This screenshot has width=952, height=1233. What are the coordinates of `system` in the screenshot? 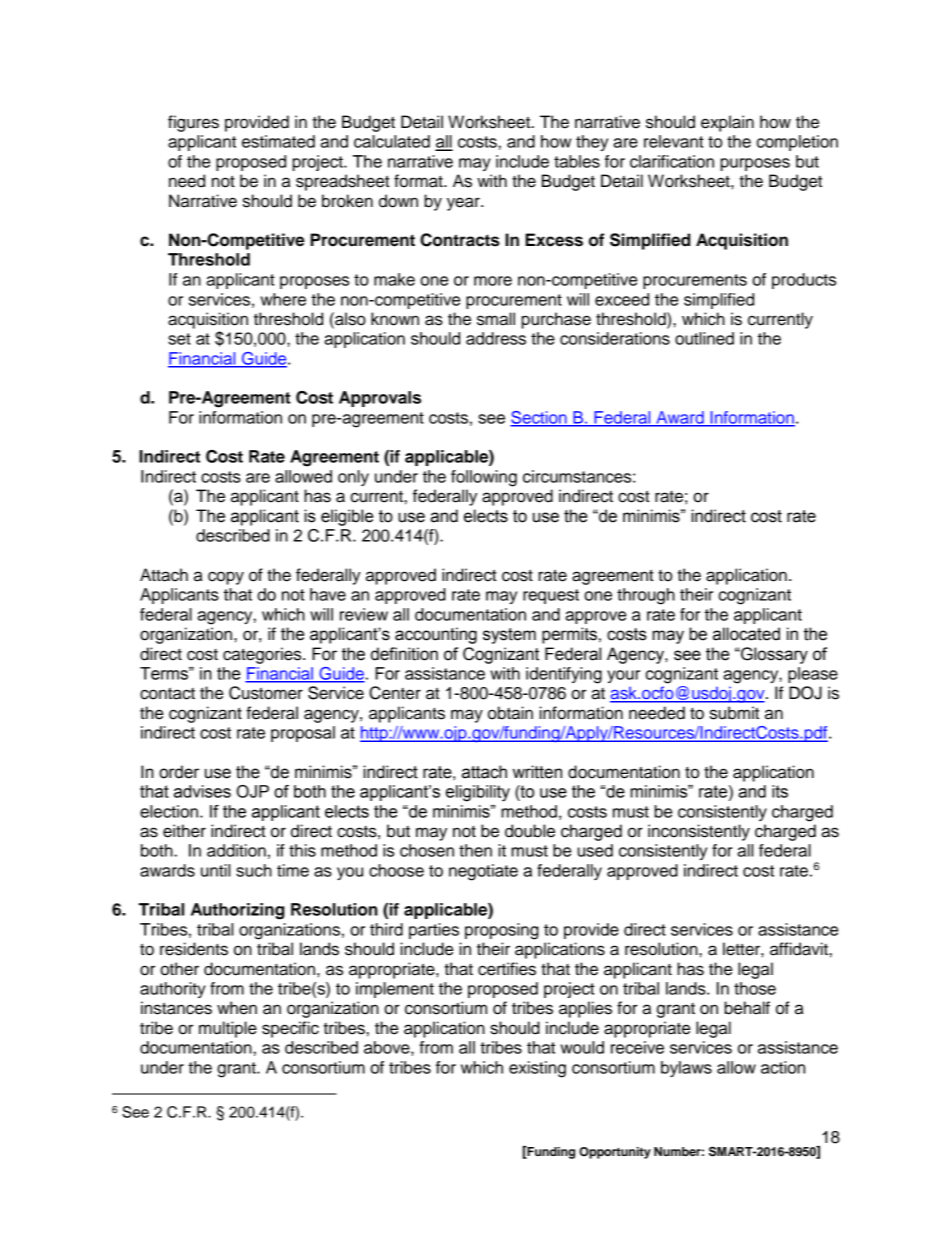 It's located at (509, 636).
